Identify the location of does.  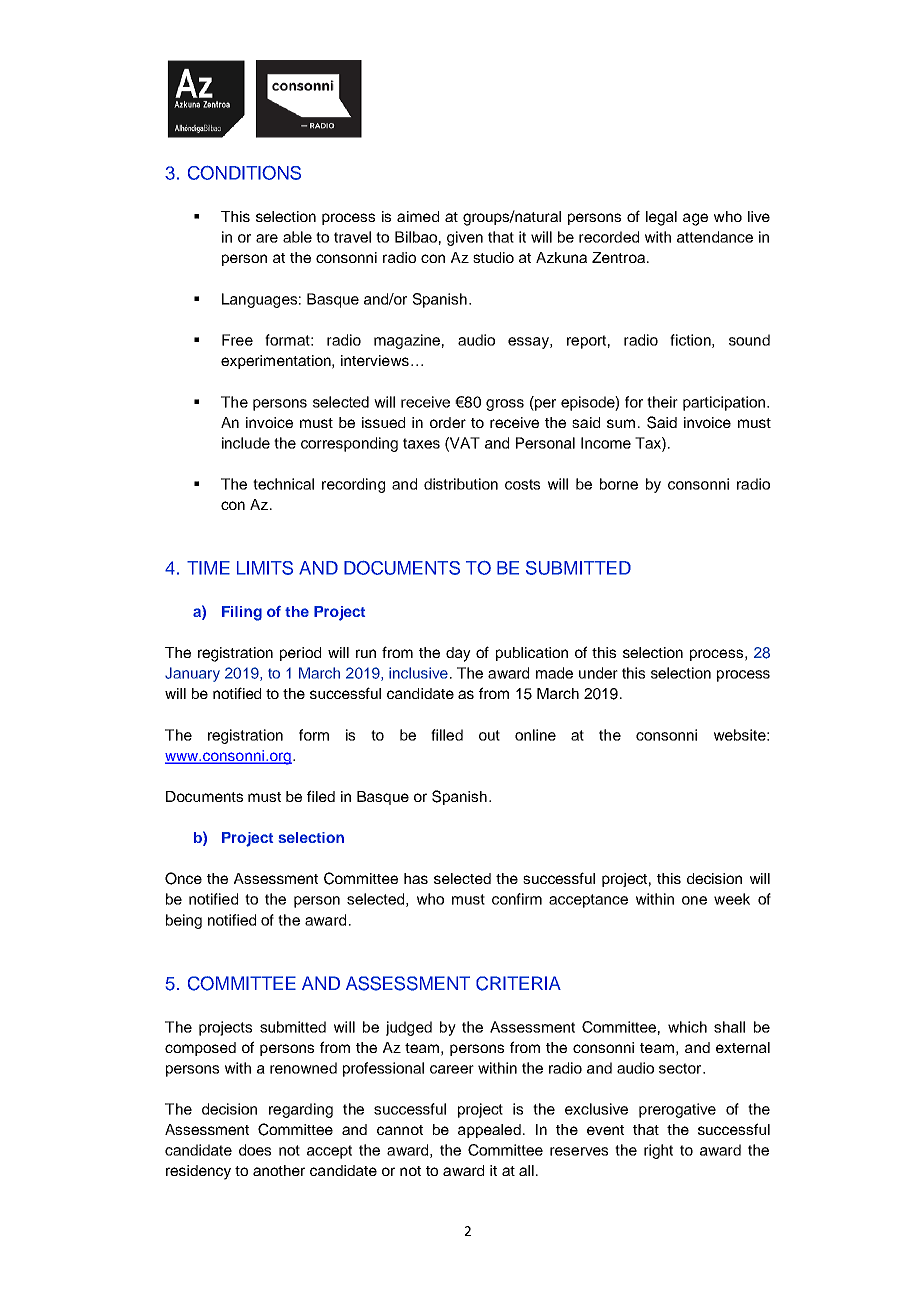
(255, 1150).
